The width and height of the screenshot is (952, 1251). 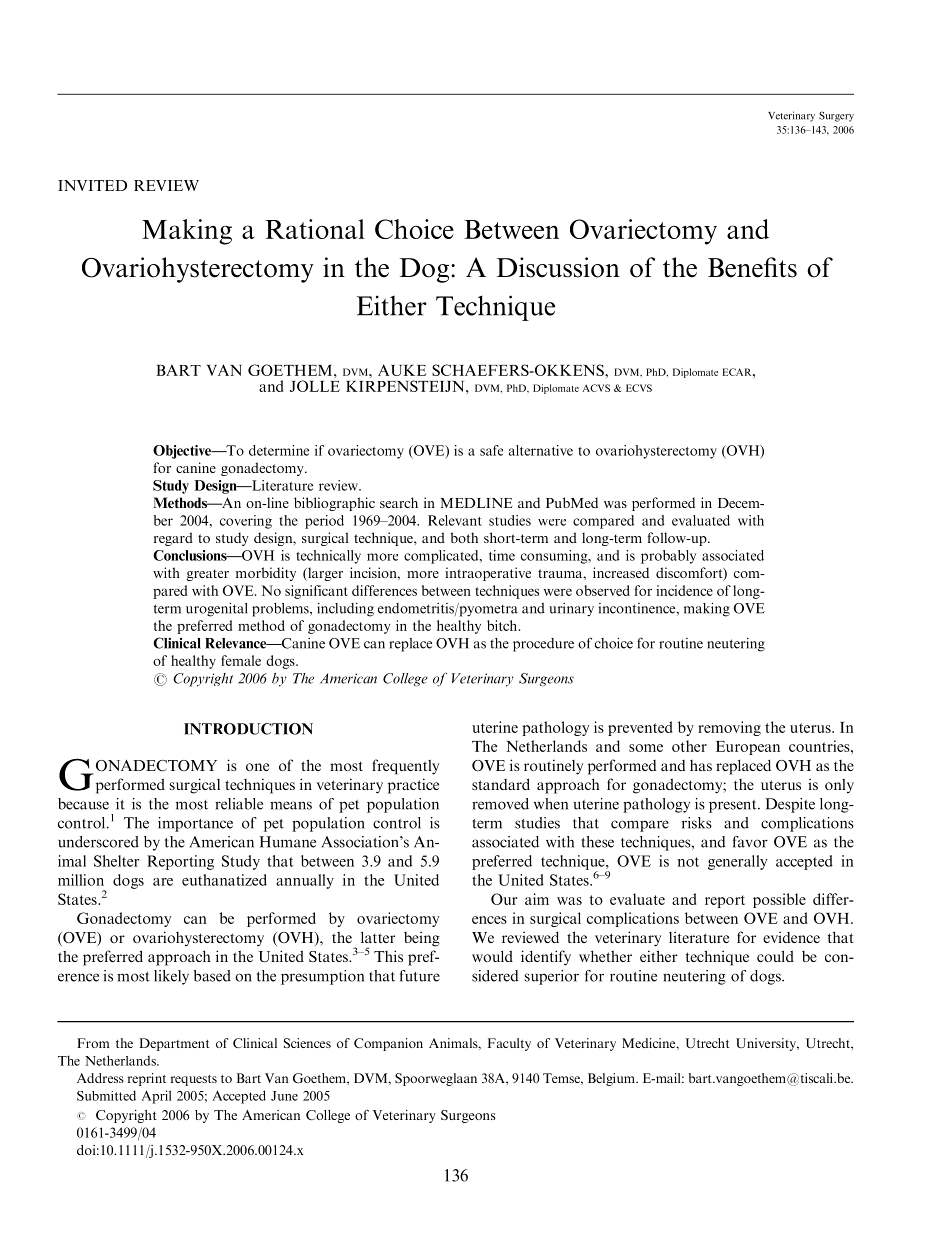 I want to click on covering, so click(x=246, y=522).
